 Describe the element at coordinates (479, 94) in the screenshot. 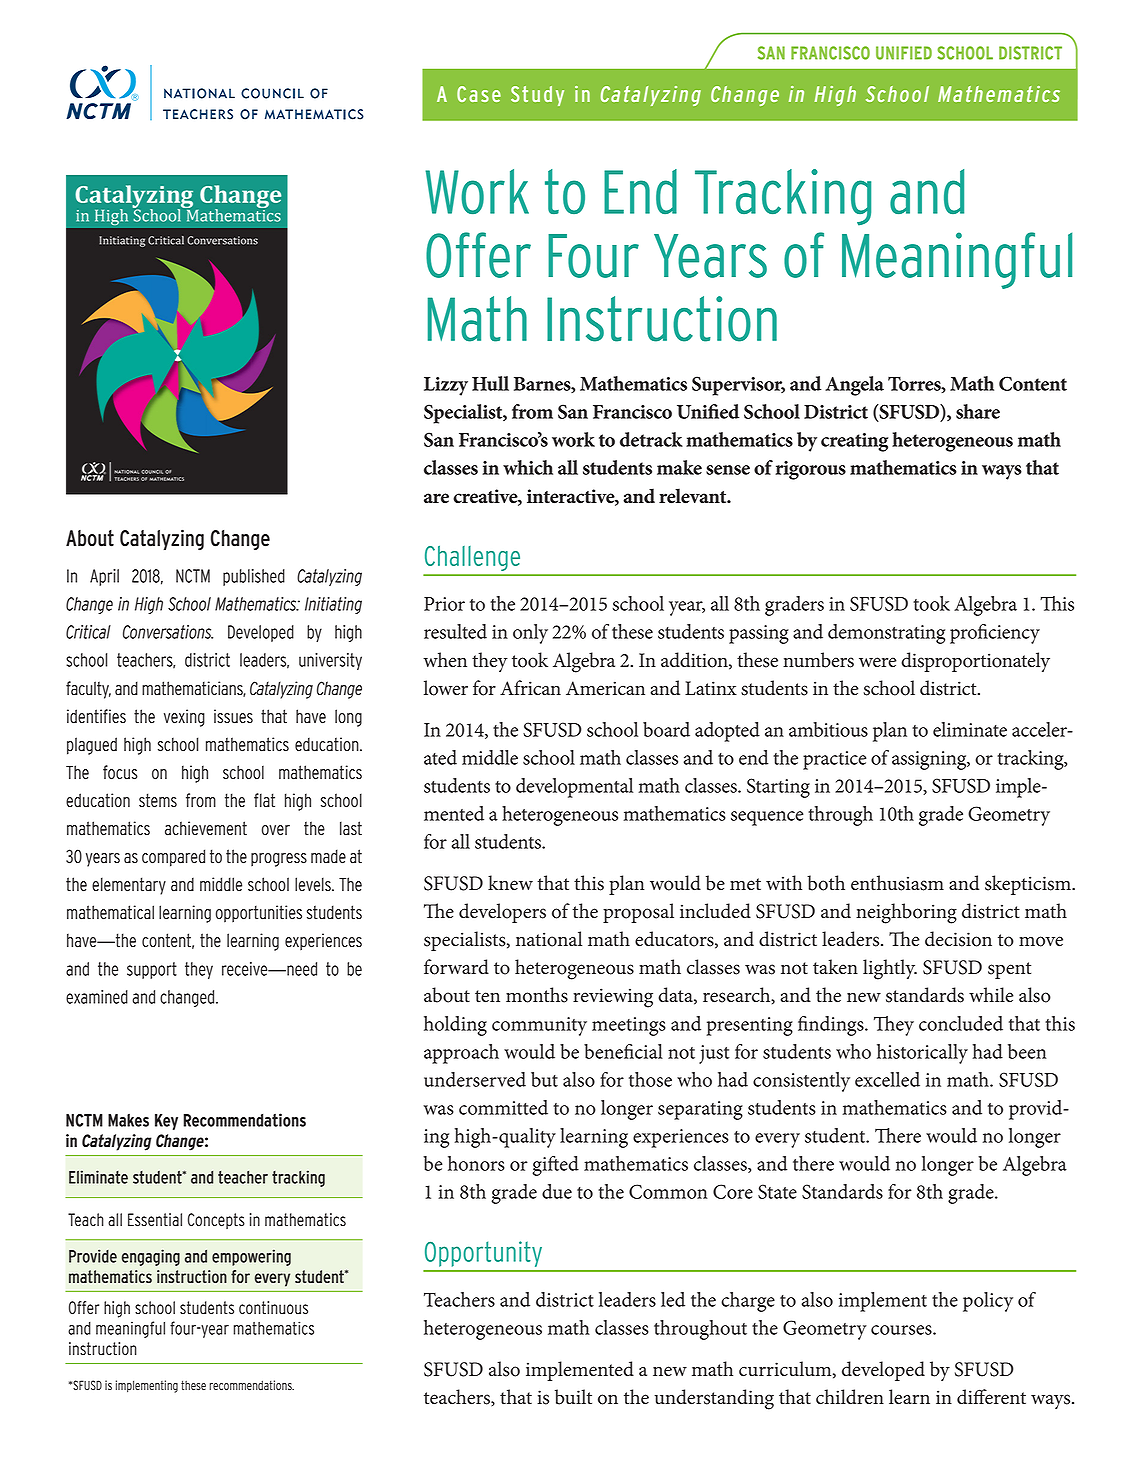

I see `Case` at that location.
